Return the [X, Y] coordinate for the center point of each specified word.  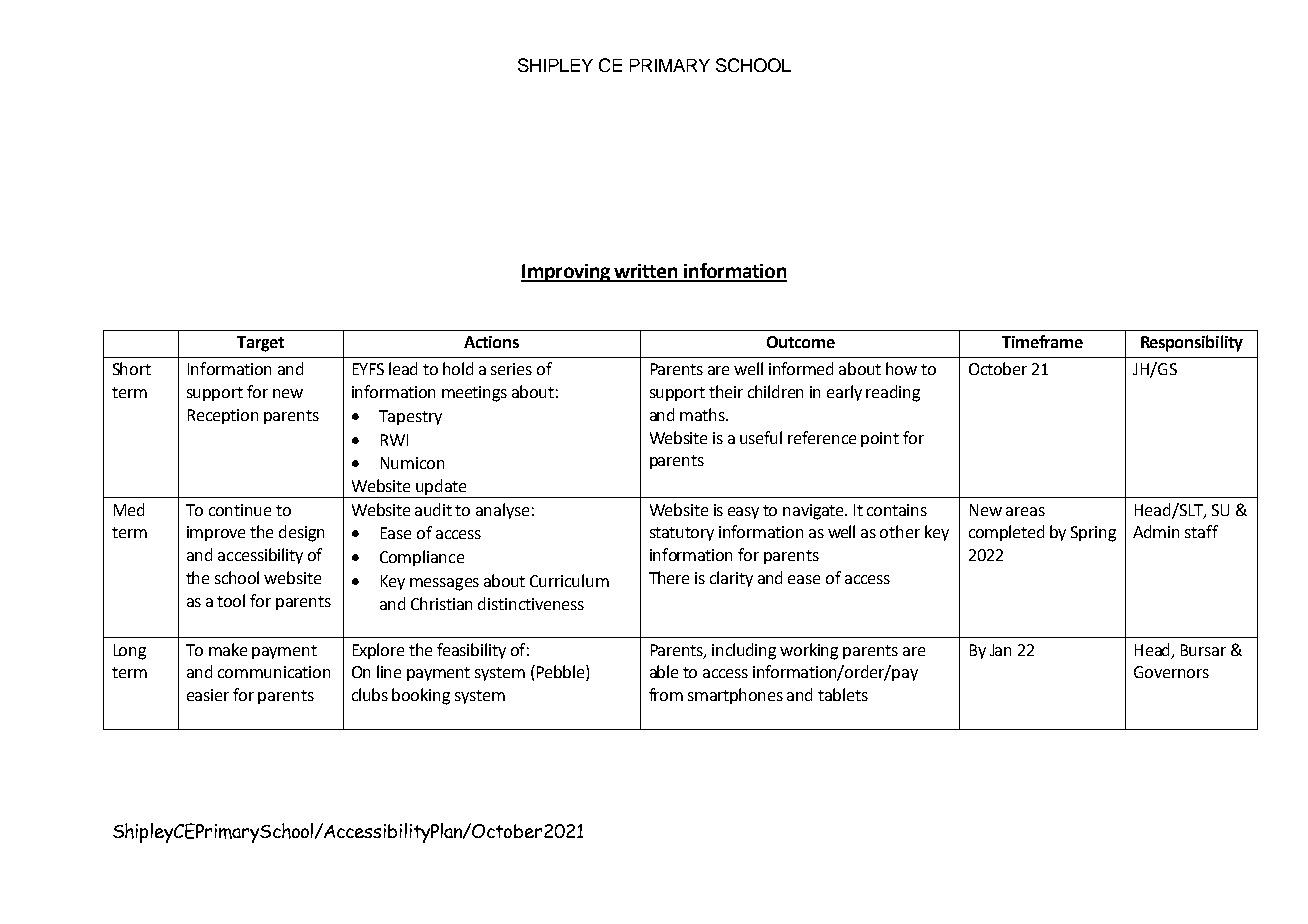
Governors [1171, 672]
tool [231, 600]
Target [260, 344]
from [666, 694]
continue [240, 510]
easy [743, 513]
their [726, 391]
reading [893, 393]
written [646, 272]
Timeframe [1042, 341]
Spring [1093, 534]
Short [132, 368]
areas [1025, 511]
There [669, 577]
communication [274, 672]
